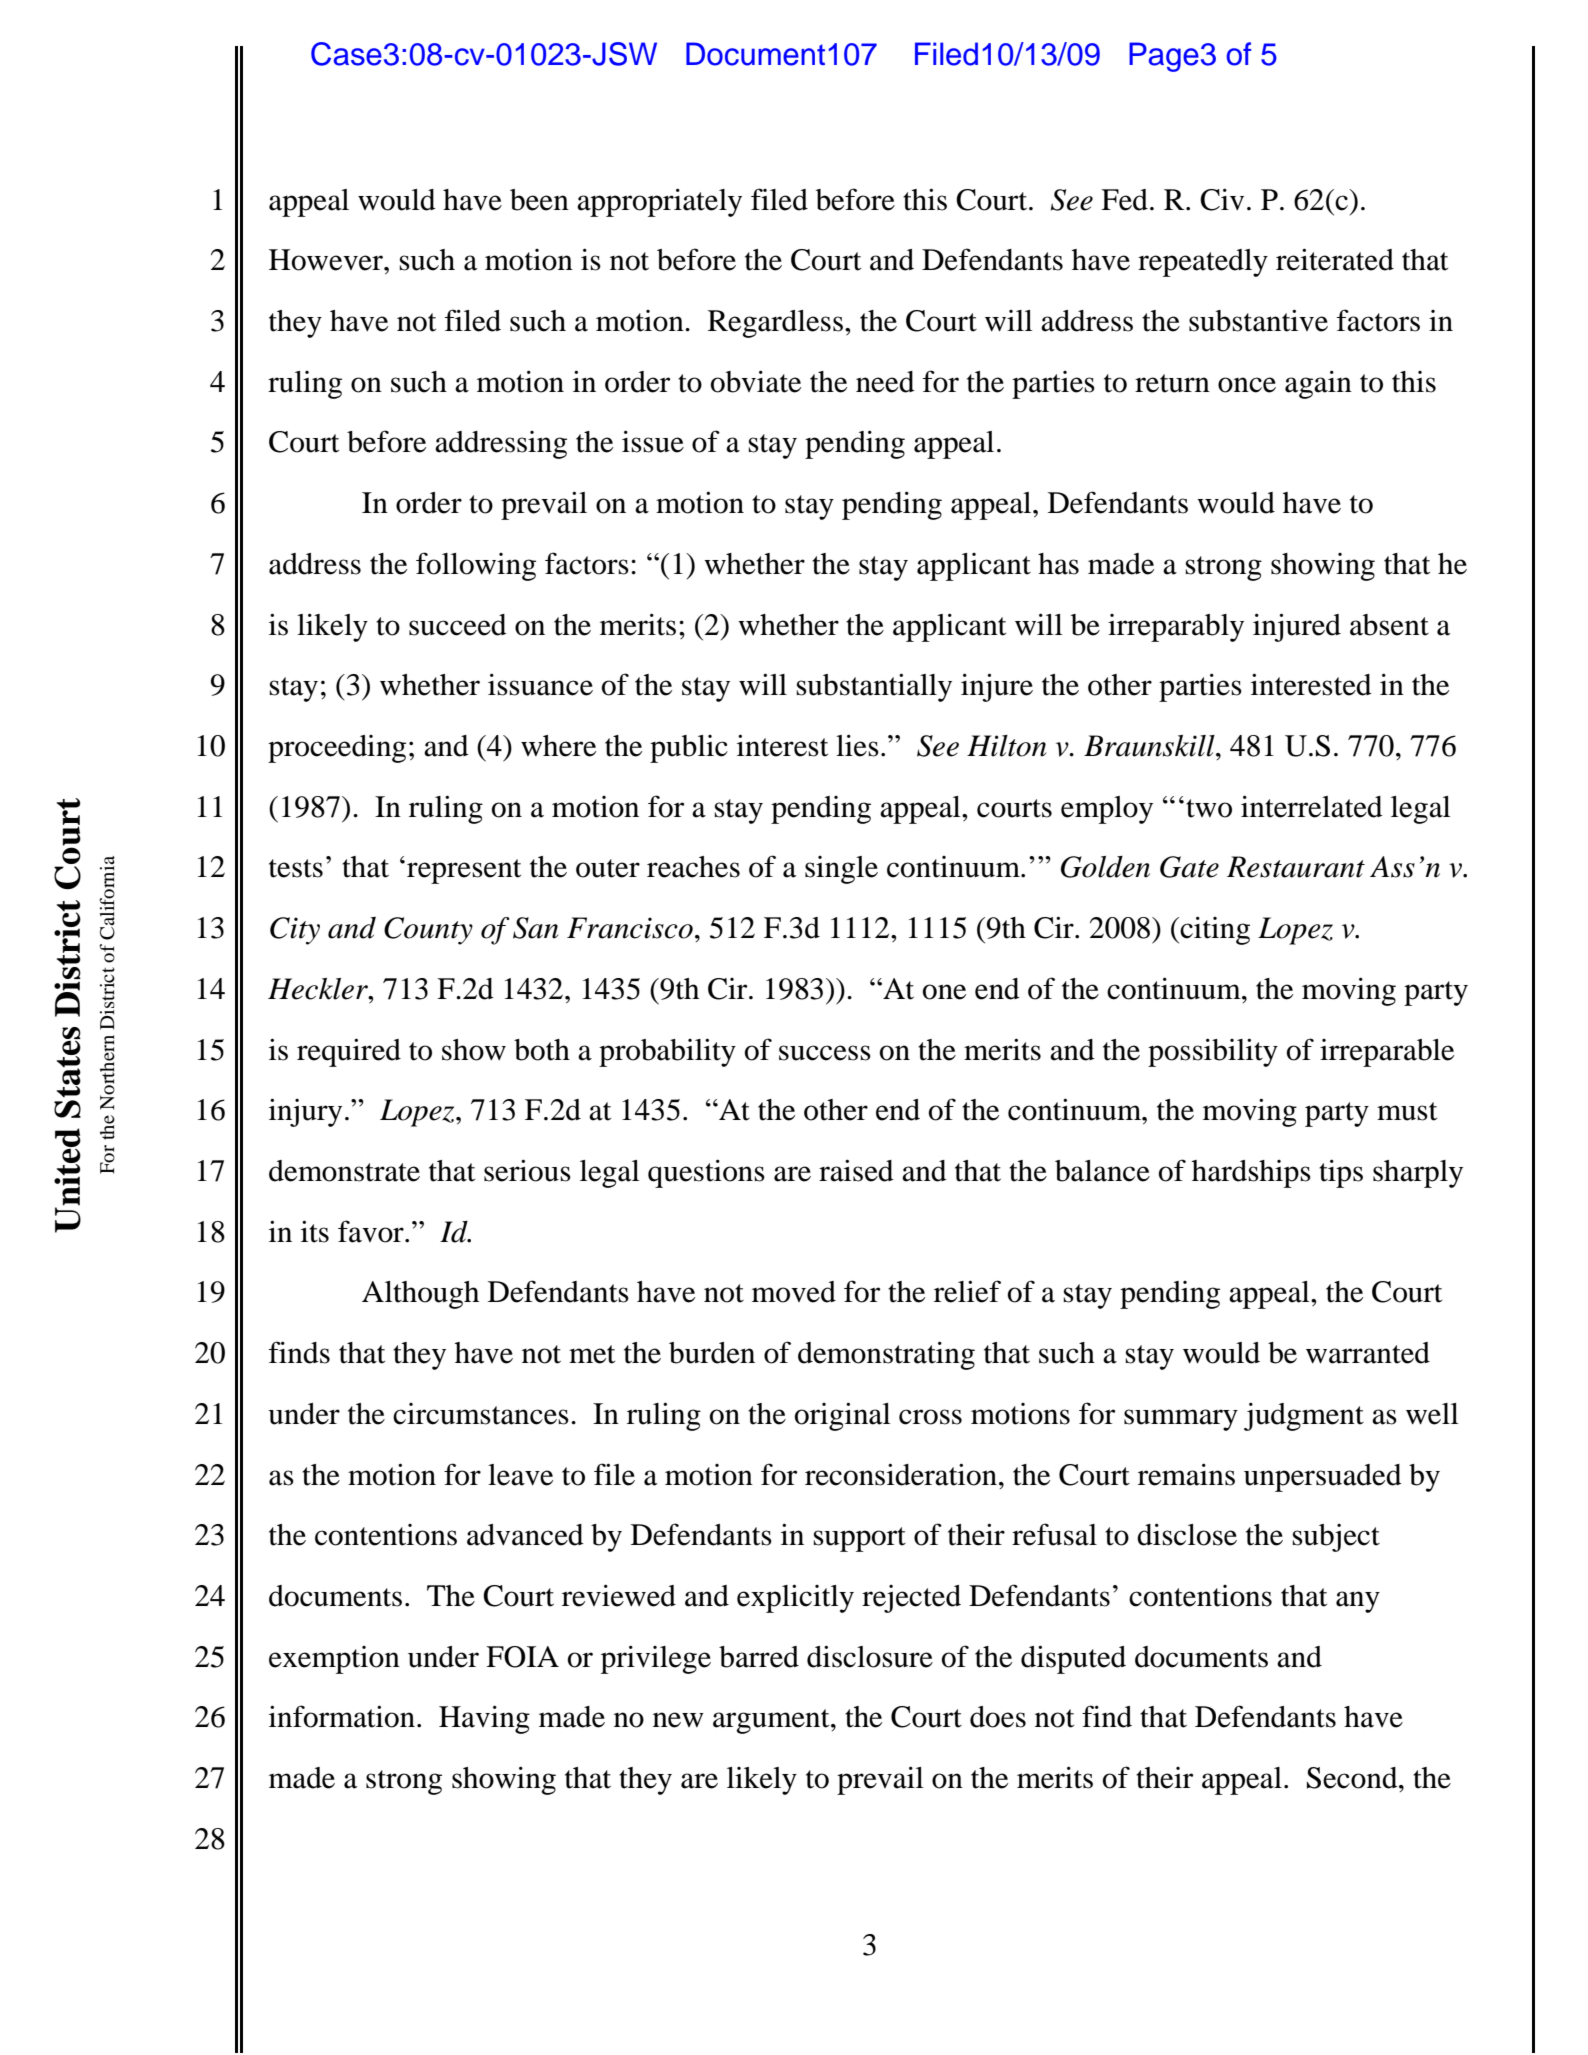 The width and height of the image is (1588, 2055). What do you see at coordinates (1389, 625) in the image?
I see `absent` at bounding box center [1389, 625].
